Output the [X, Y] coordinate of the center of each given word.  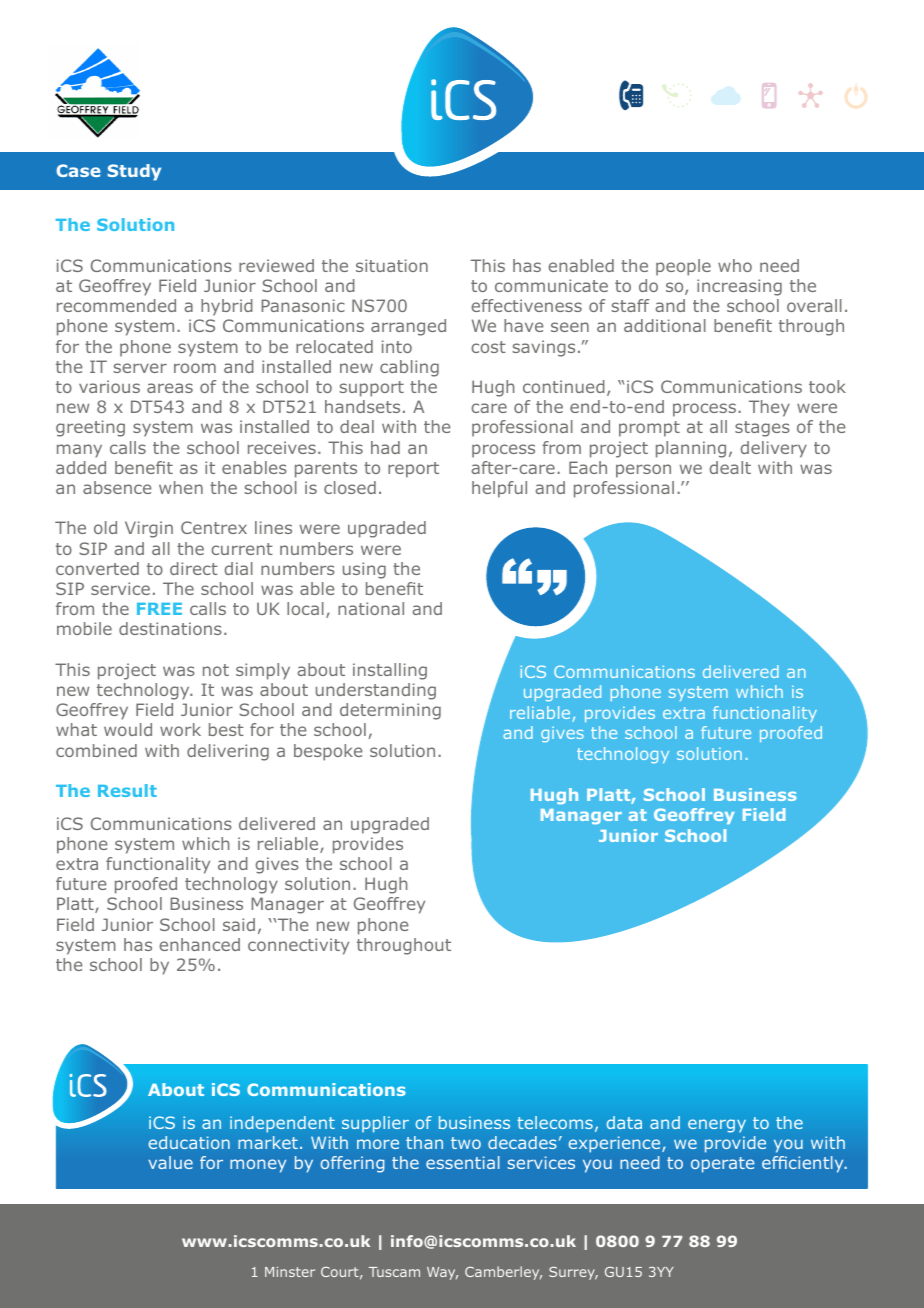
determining [390, 711]
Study [134, 172]
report [413, 470]
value [170, 1162]
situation [392, 265]
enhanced [199, 944]
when [181, 487]
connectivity [298, 946]
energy [717, 1126]
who [735, 265]
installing [390, 671]
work [180, 729]
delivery [774, 449]
